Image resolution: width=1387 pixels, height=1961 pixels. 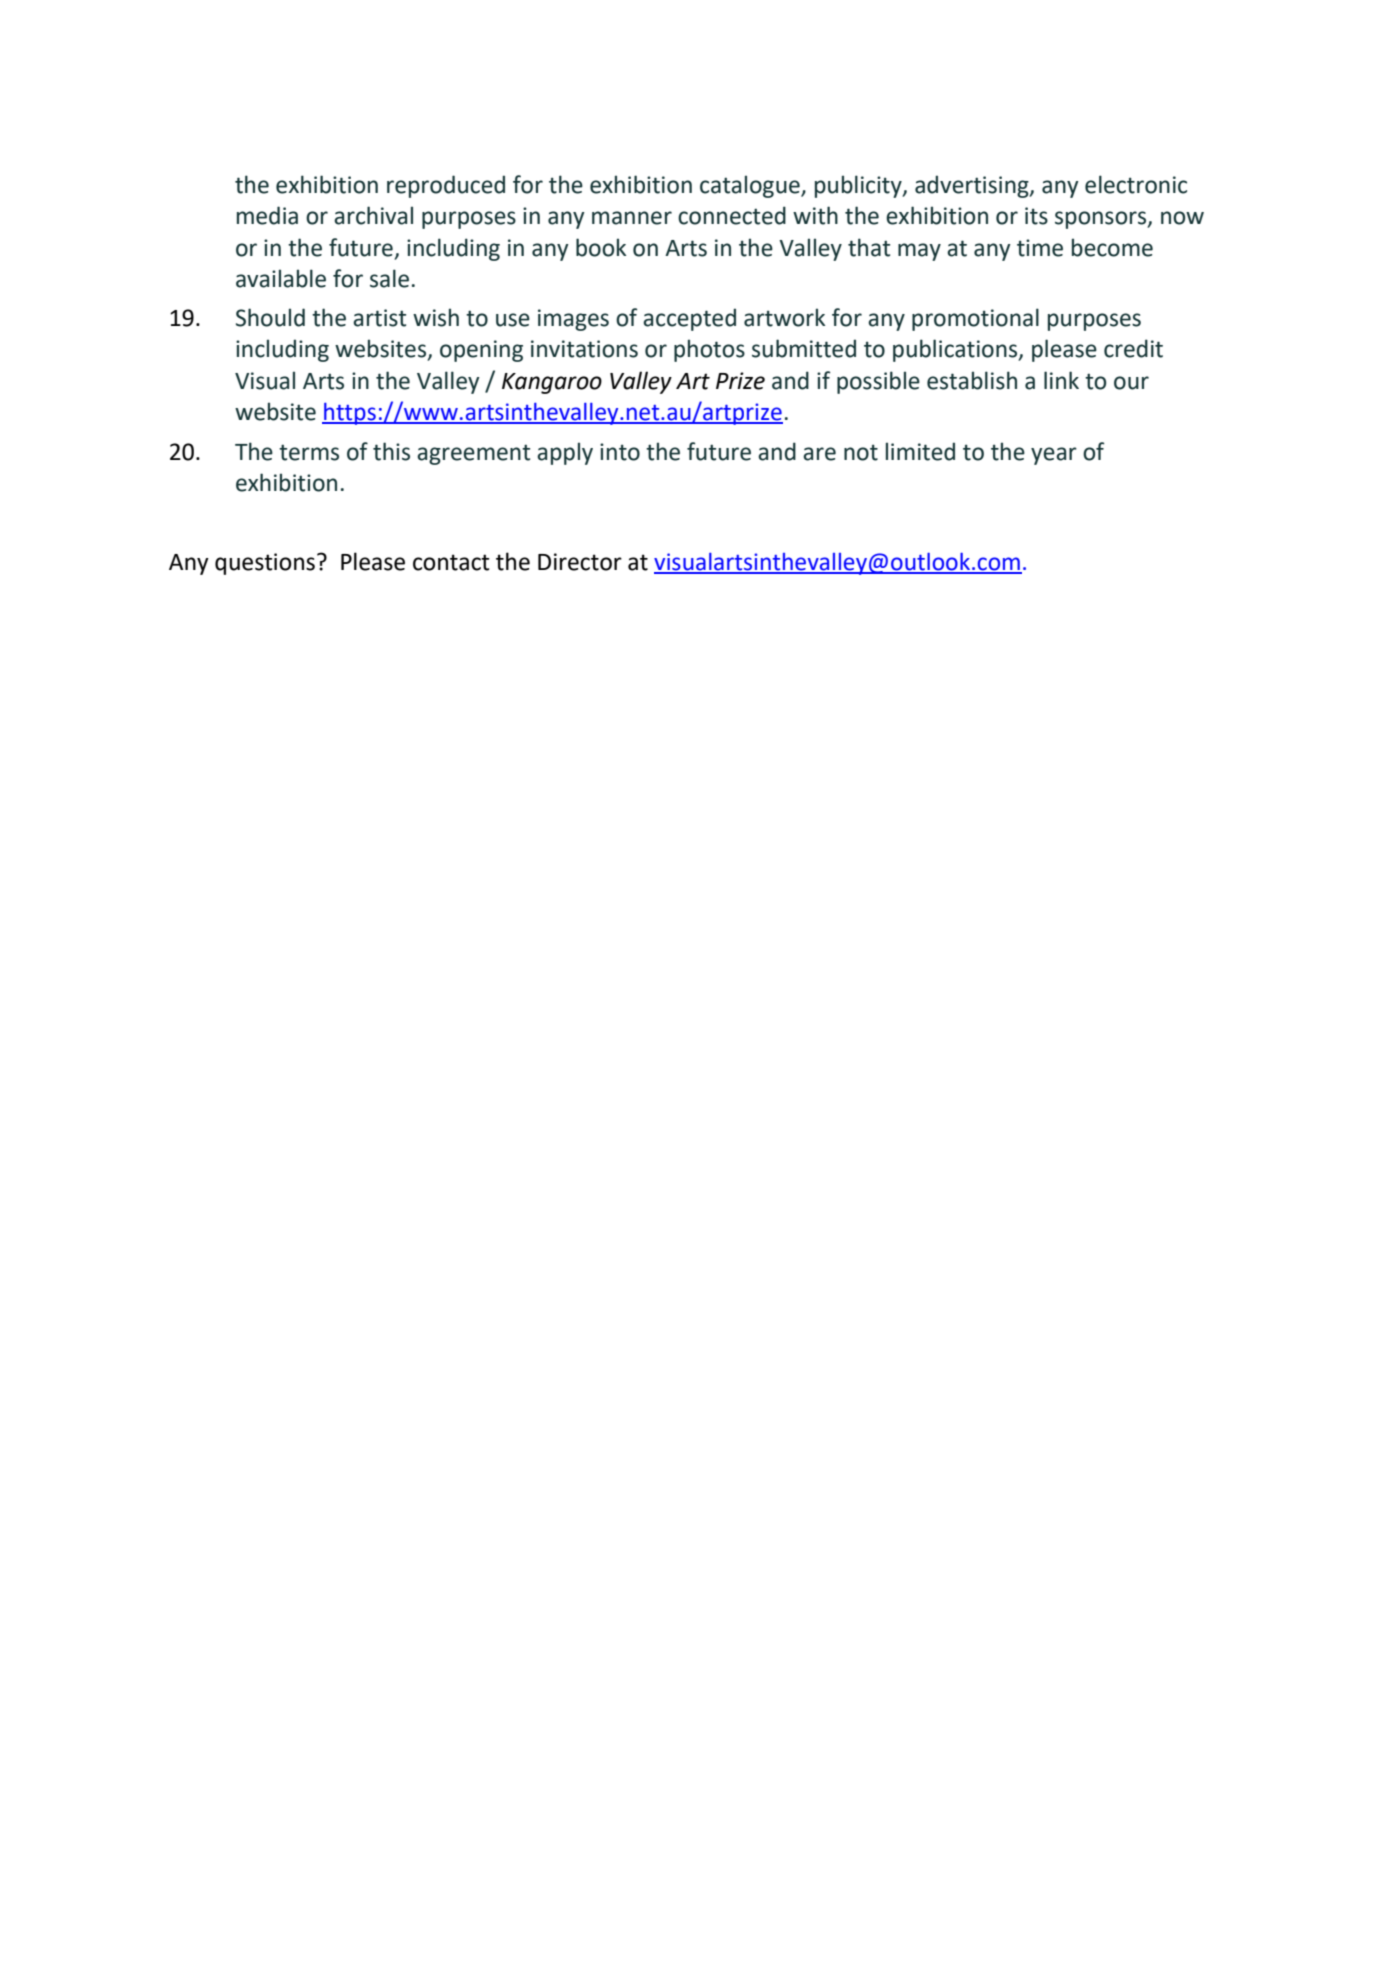 I want to click on catalogue, so click(x=751, y=186).
